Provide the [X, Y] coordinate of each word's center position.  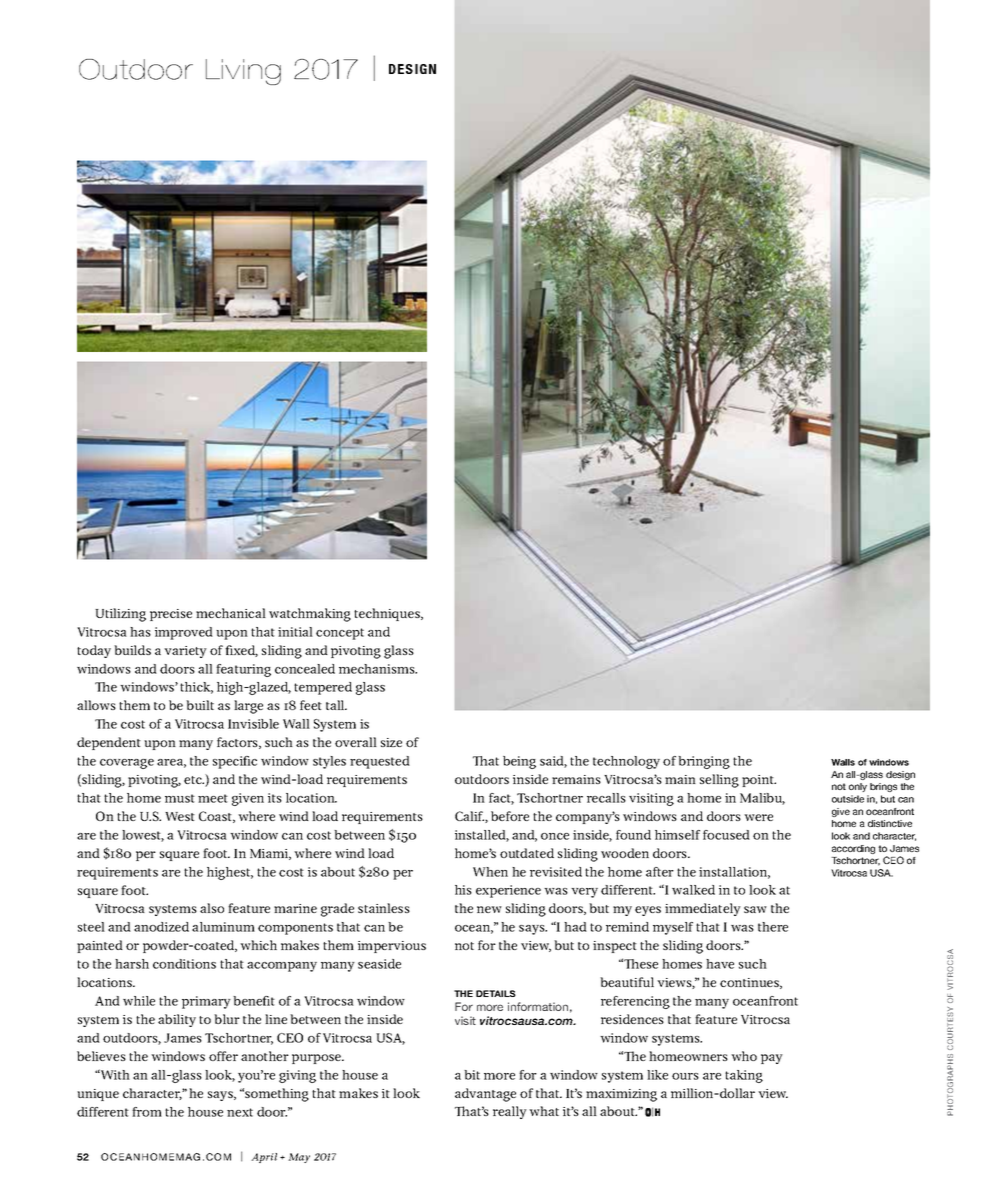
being [519, 762]
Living [243, 72]
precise [171, 615]
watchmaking [310, 615]
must [180, 798]
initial [295, 632]
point [759, 781]
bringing [704, 762]
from [147, 1112]
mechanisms [378, 669]
